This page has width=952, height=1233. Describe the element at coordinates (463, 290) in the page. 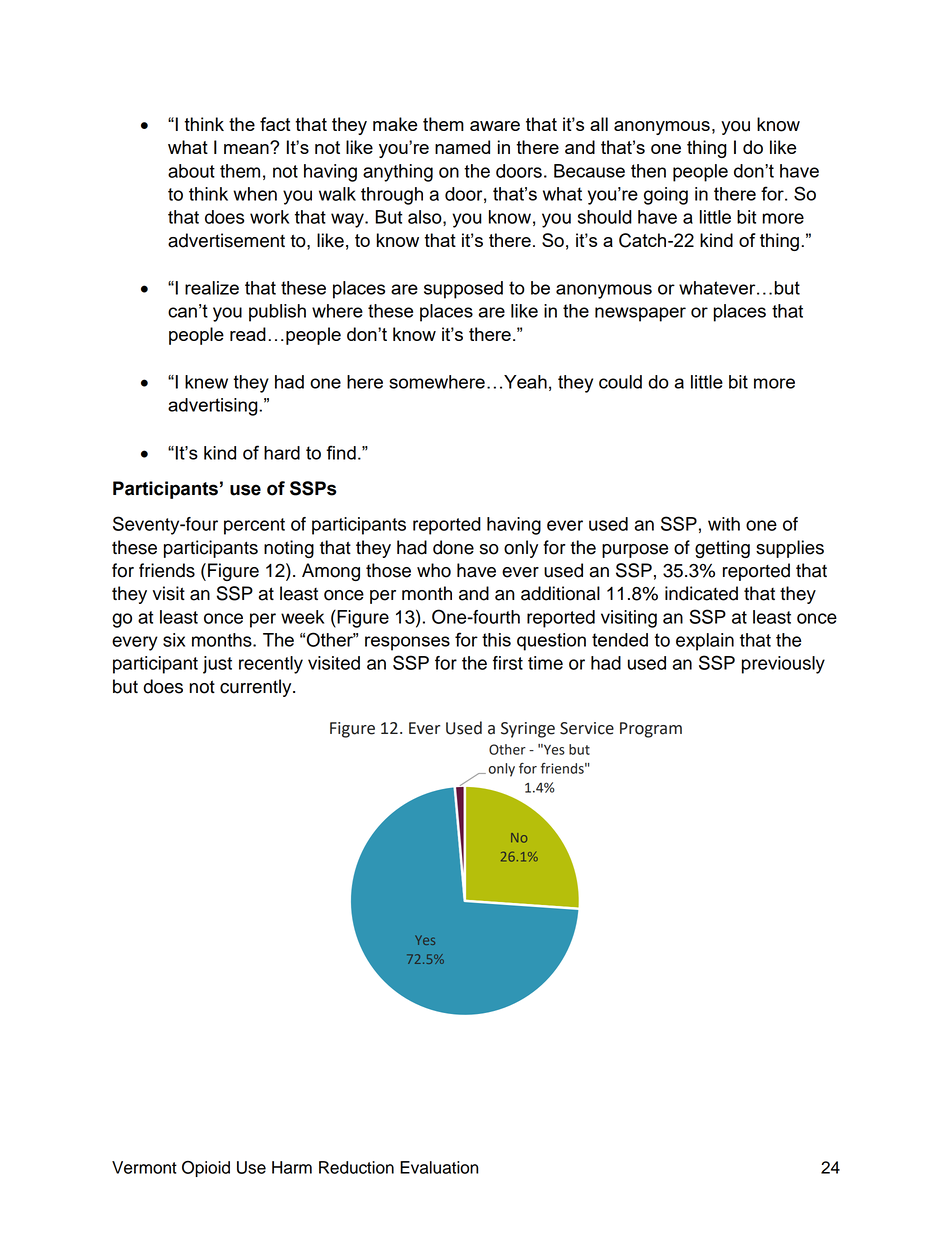

I see `supposed` at that location.
